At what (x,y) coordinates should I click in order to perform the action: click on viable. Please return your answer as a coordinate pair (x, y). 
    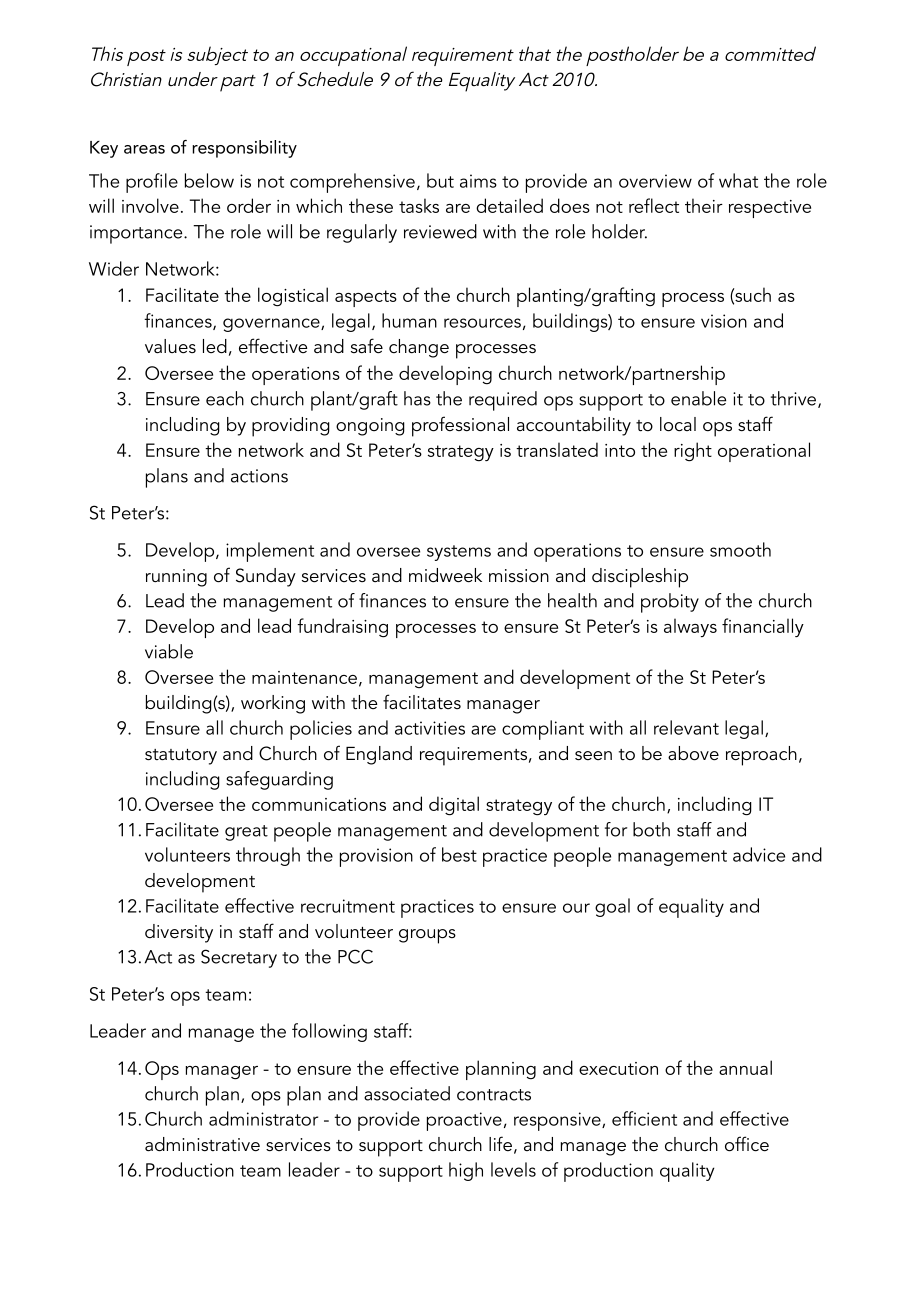
    Looking at the image, I should click on (169, 651).
